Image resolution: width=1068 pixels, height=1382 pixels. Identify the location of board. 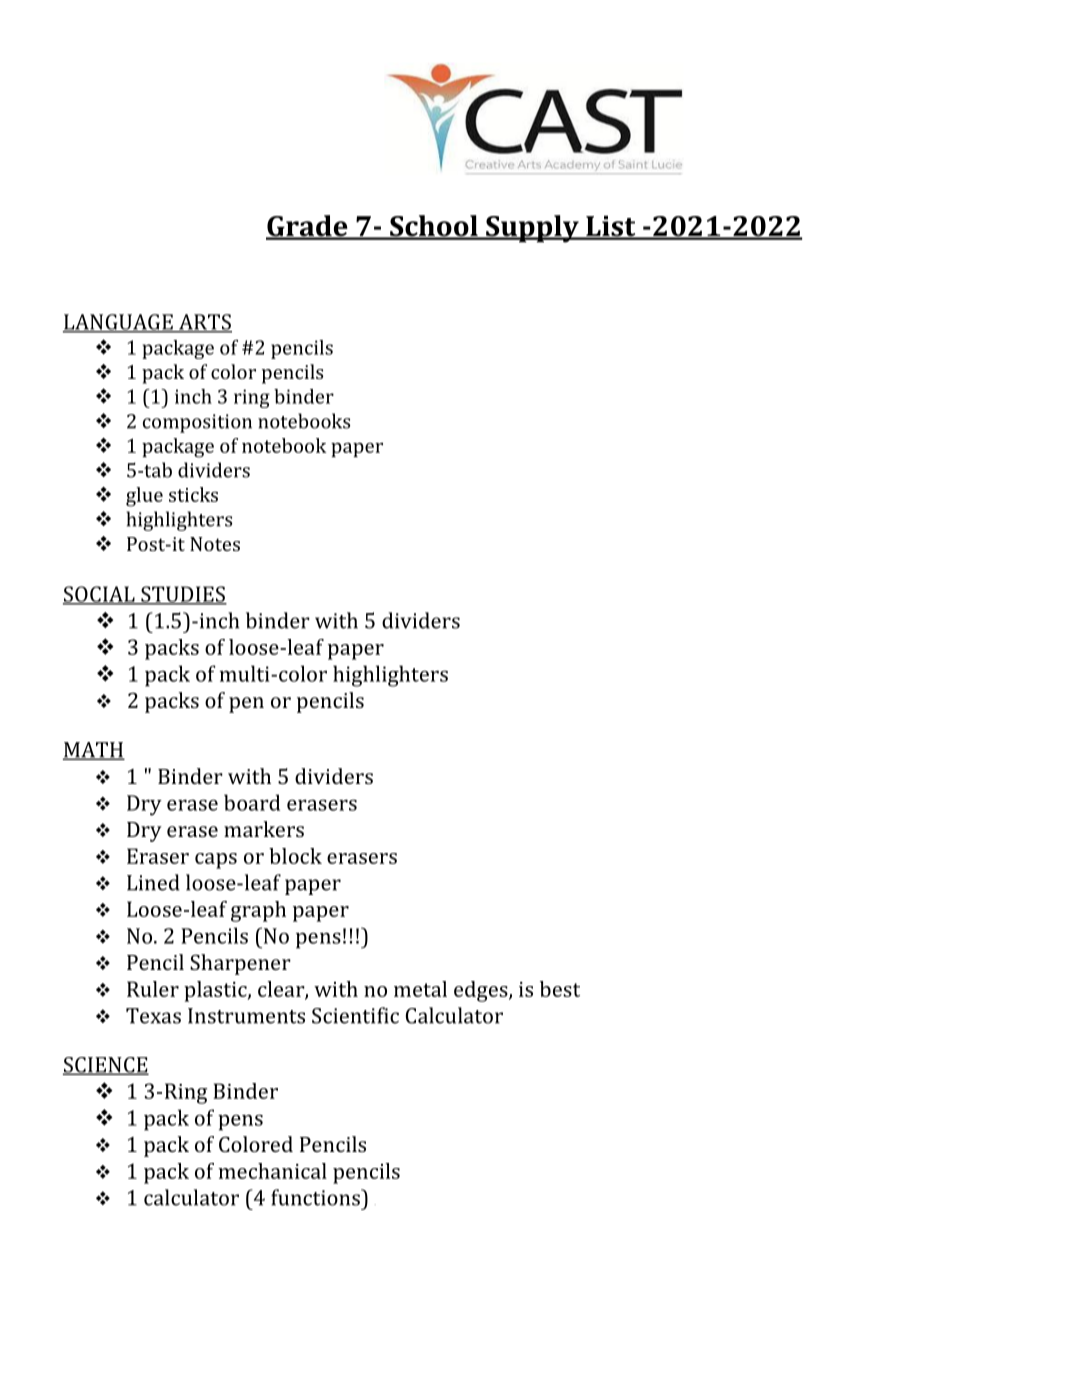
(252, 802).
